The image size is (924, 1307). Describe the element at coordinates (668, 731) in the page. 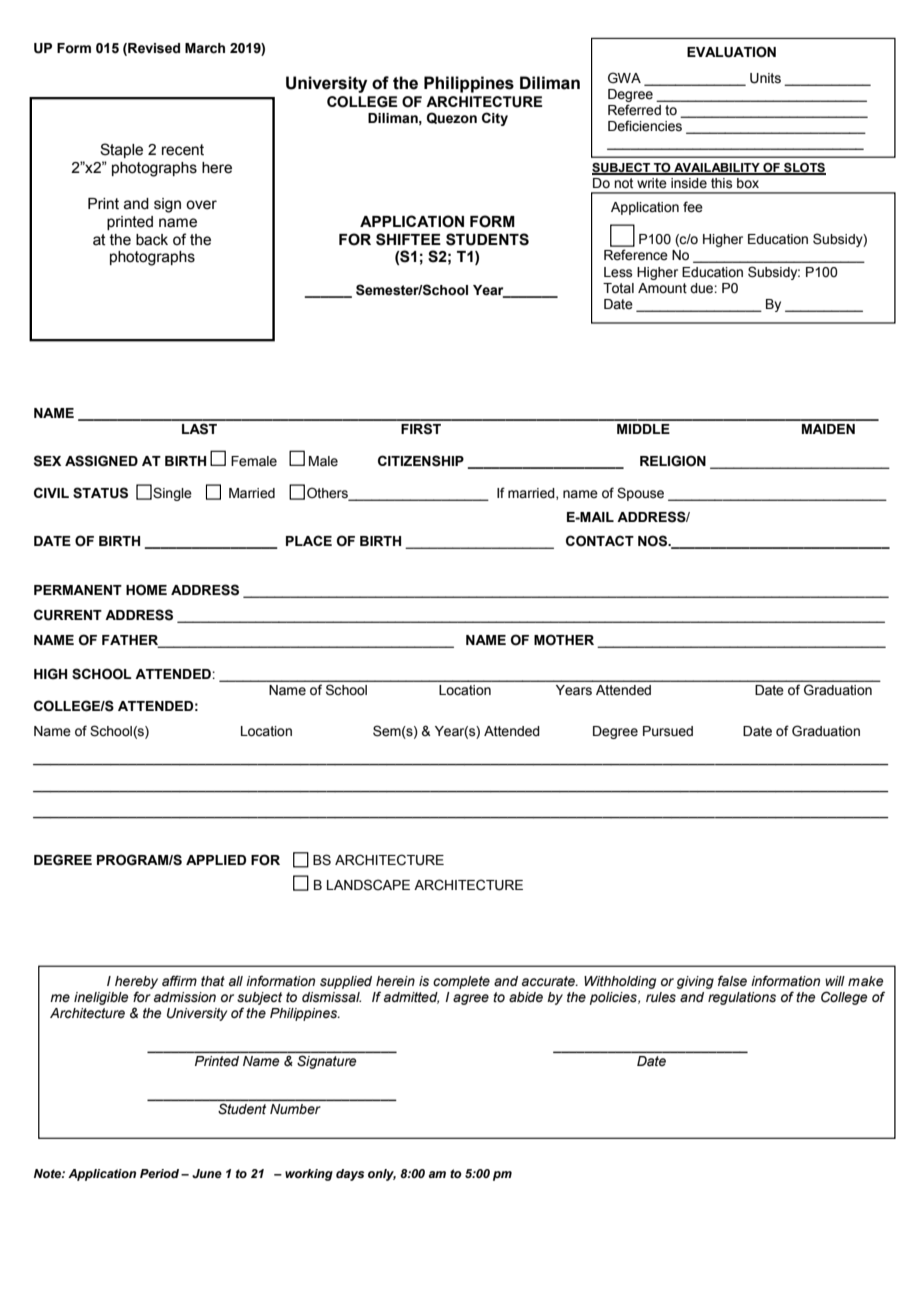

I see `Pursued` at that location.
